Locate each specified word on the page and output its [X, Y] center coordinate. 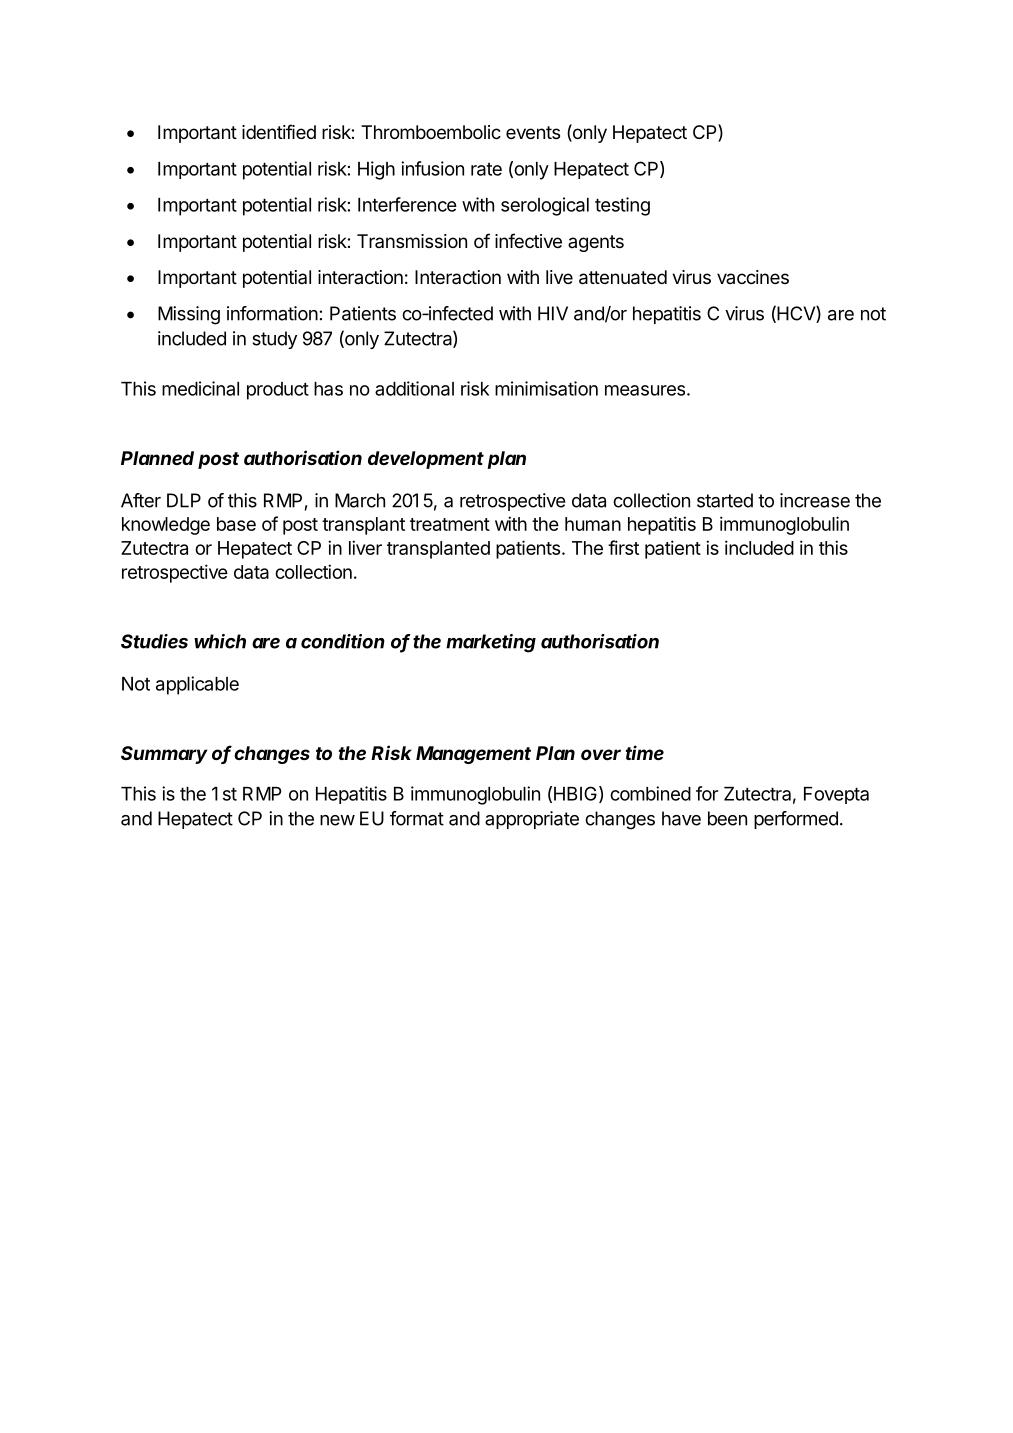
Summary [164, 755]
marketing [491, 643]
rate [486, 169]
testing [622, 206]
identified [279, 131]
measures [646, 390]
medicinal [200, 388]
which [220, 641]
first [623, 547]
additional [414, 388]
